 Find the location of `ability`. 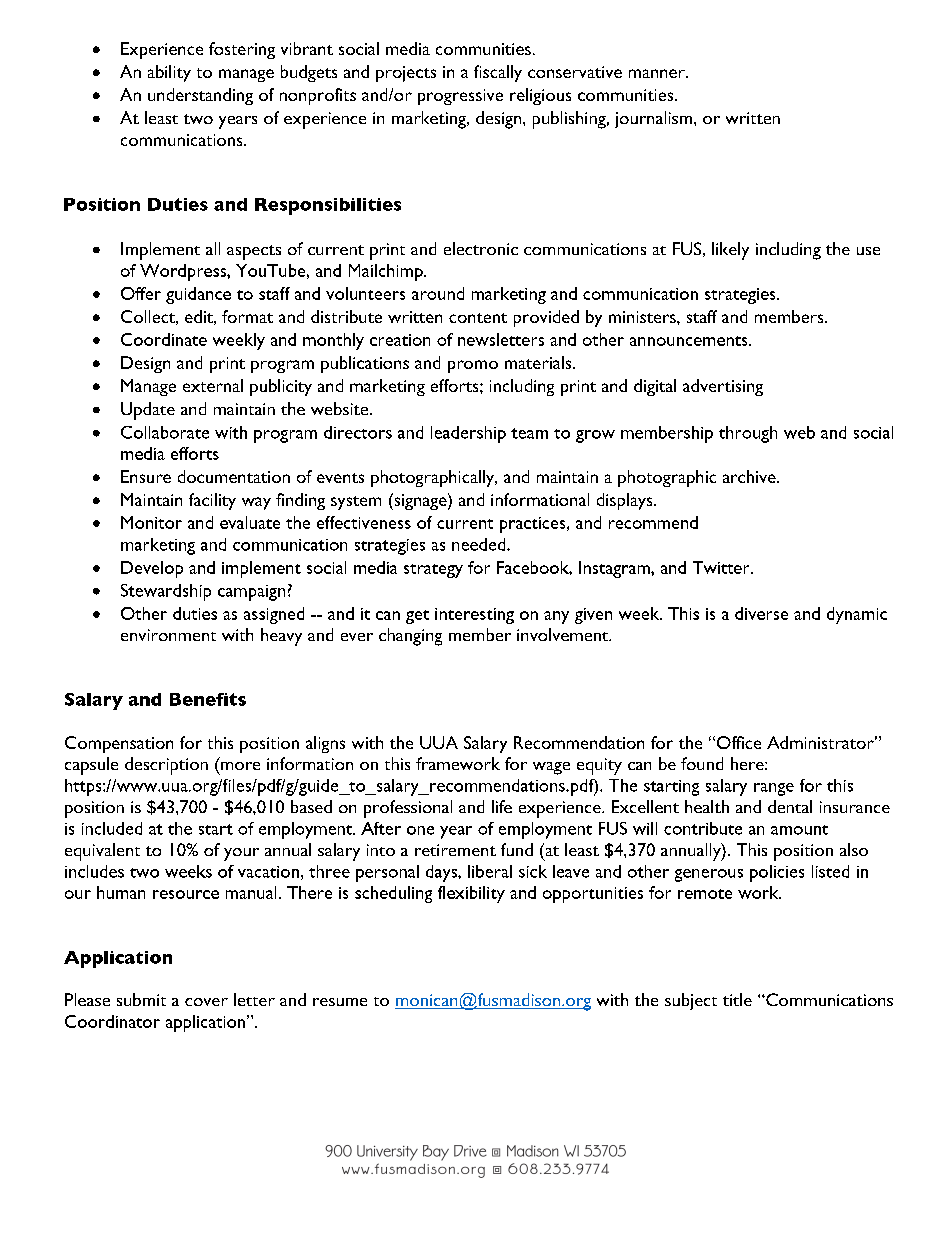

ability is located at coordinates (169, 73).
